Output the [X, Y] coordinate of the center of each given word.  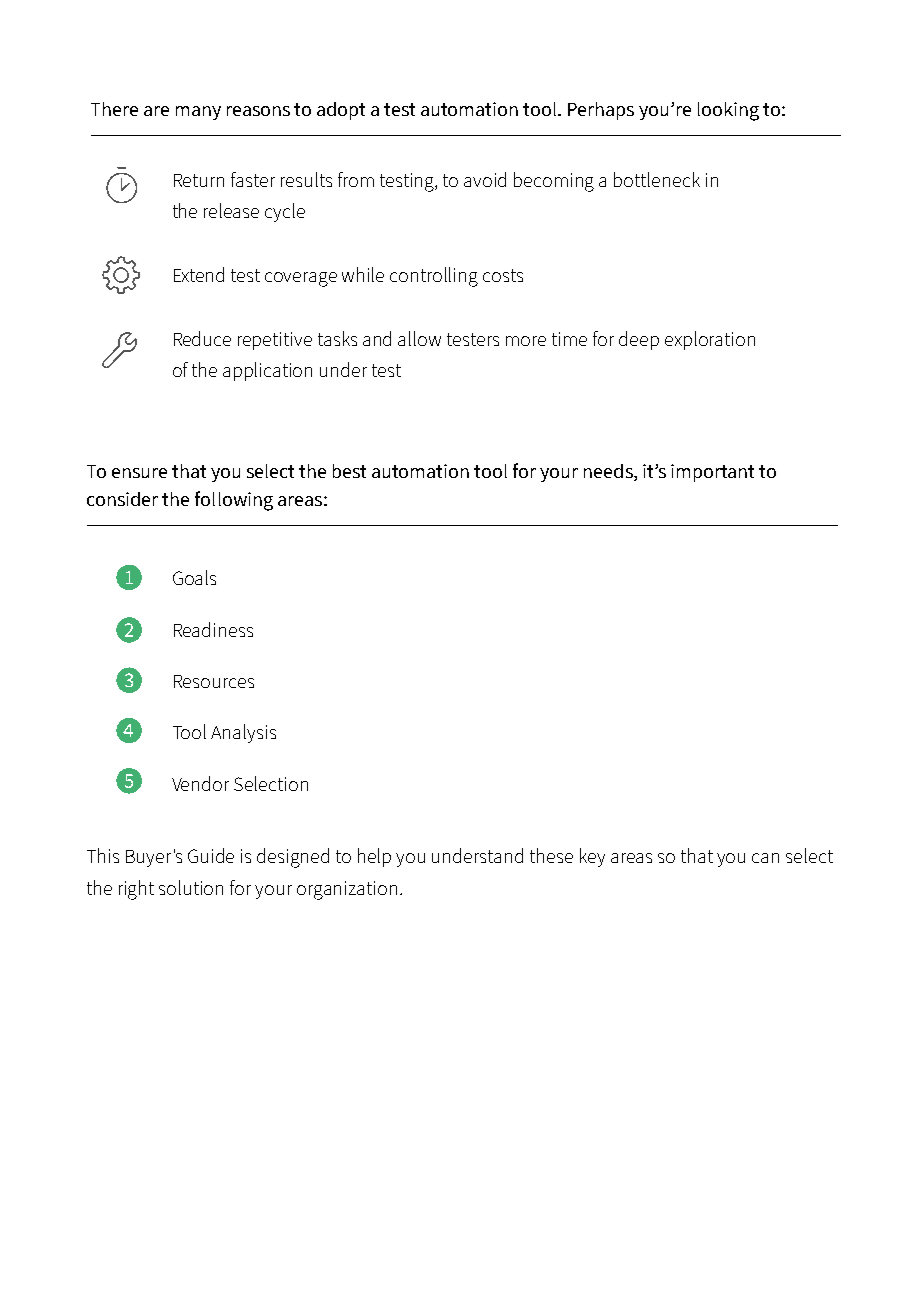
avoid [485, 179]
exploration [710, 340]
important [712, 473]
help [374, 857]
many [198, 113]
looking [728, 111]
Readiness [213, 629]
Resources [214, 681]
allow [419, 338]
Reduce [202, 338]
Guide [211, 855]
